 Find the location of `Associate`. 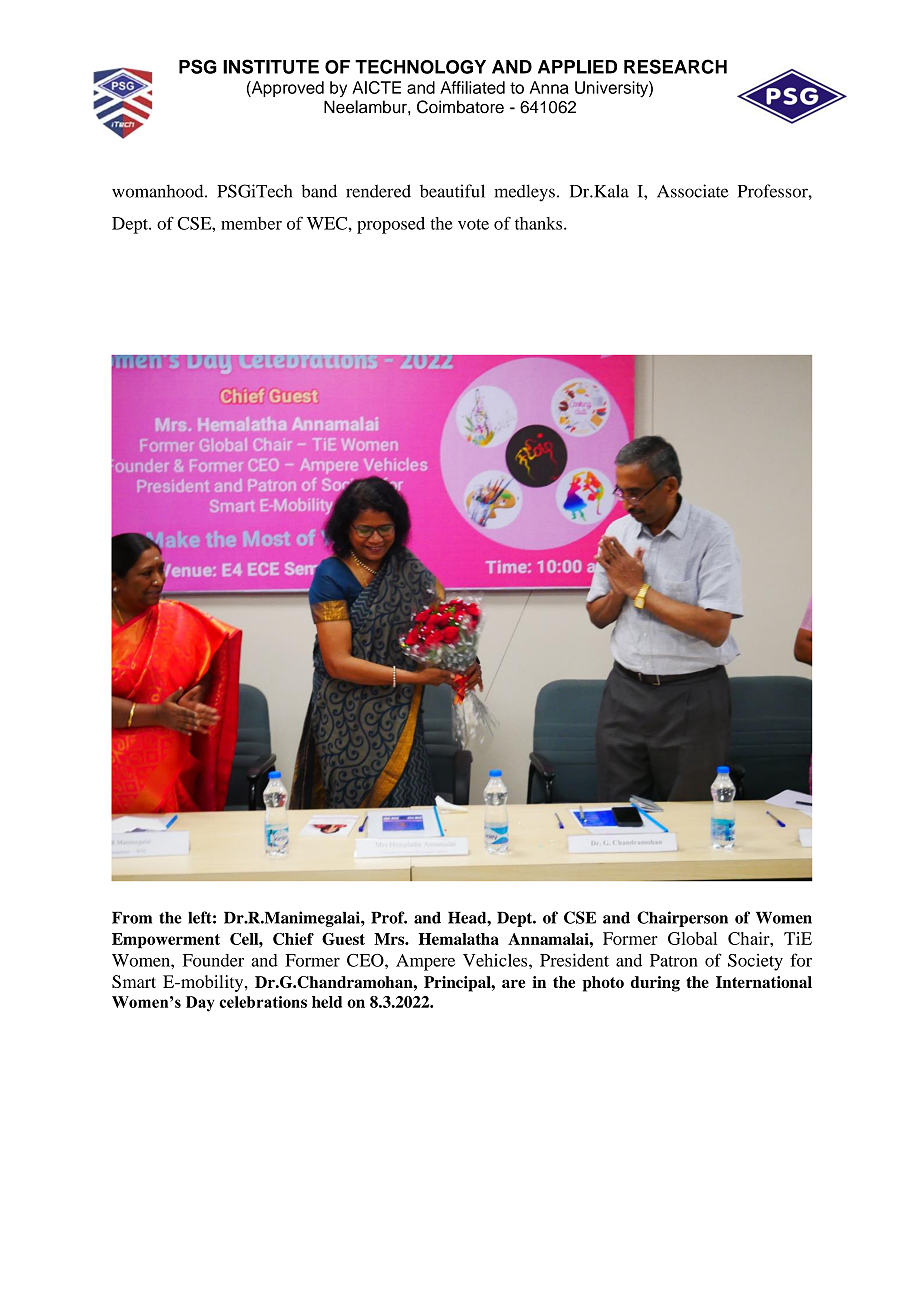

Associate is located at coordinates (693, 191).
